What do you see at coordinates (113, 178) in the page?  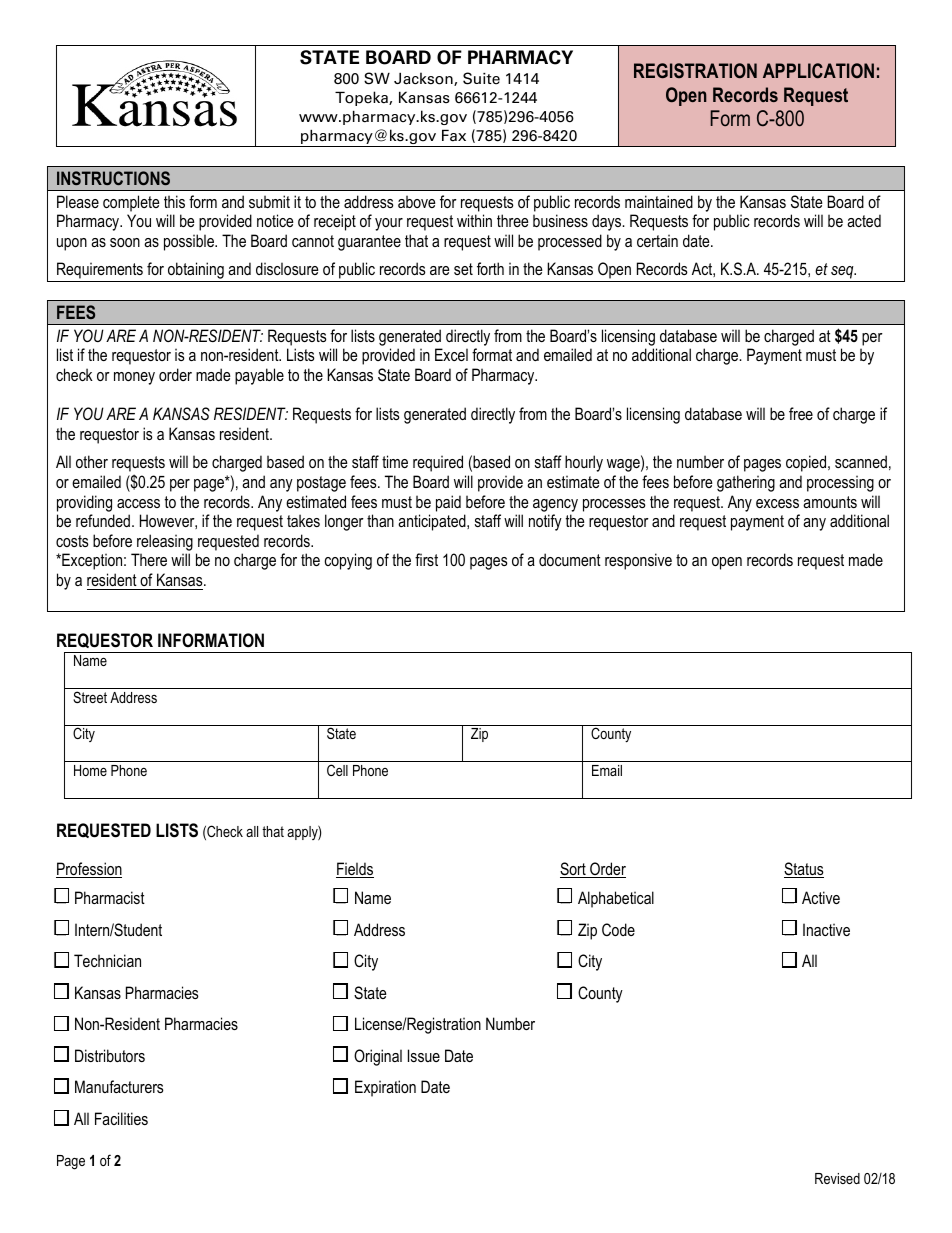 I see `INSTRUCTIONS` at bounding box center [113, 178].
